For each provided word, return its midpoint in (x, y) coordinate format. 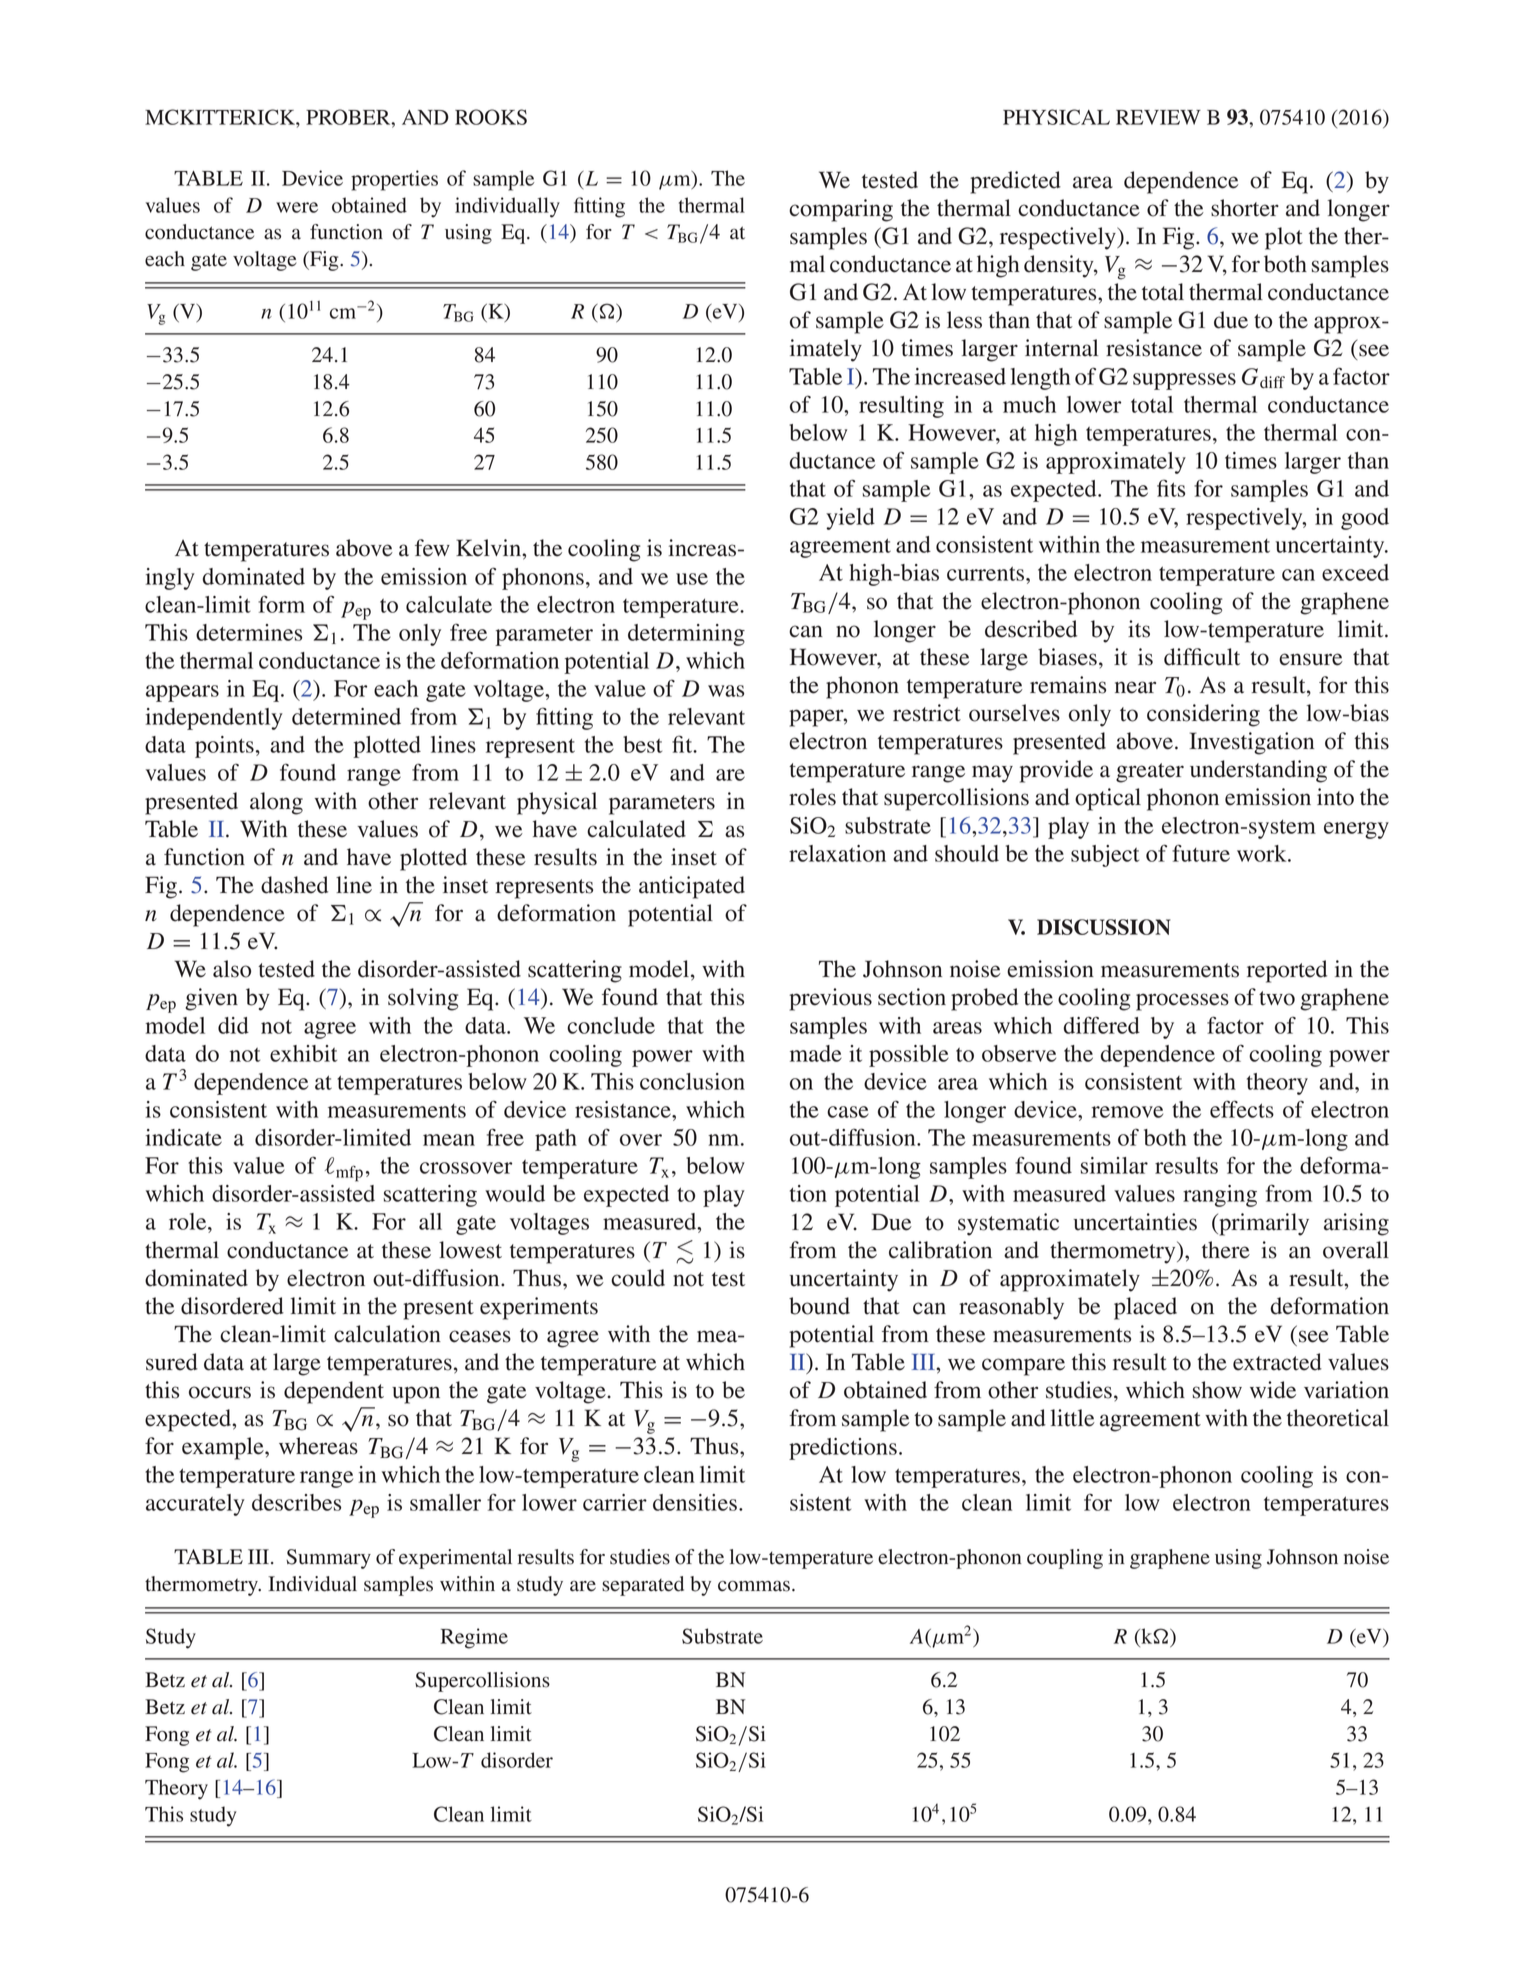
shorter (1245, 208)
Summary (328, 1559)
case (848, 1112)
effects (1242, 1109)
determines (249, 632)
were (297, 207)
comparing (841, 210)
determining (686, 635)
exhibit (303, 1053)
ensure (1311, 659)
